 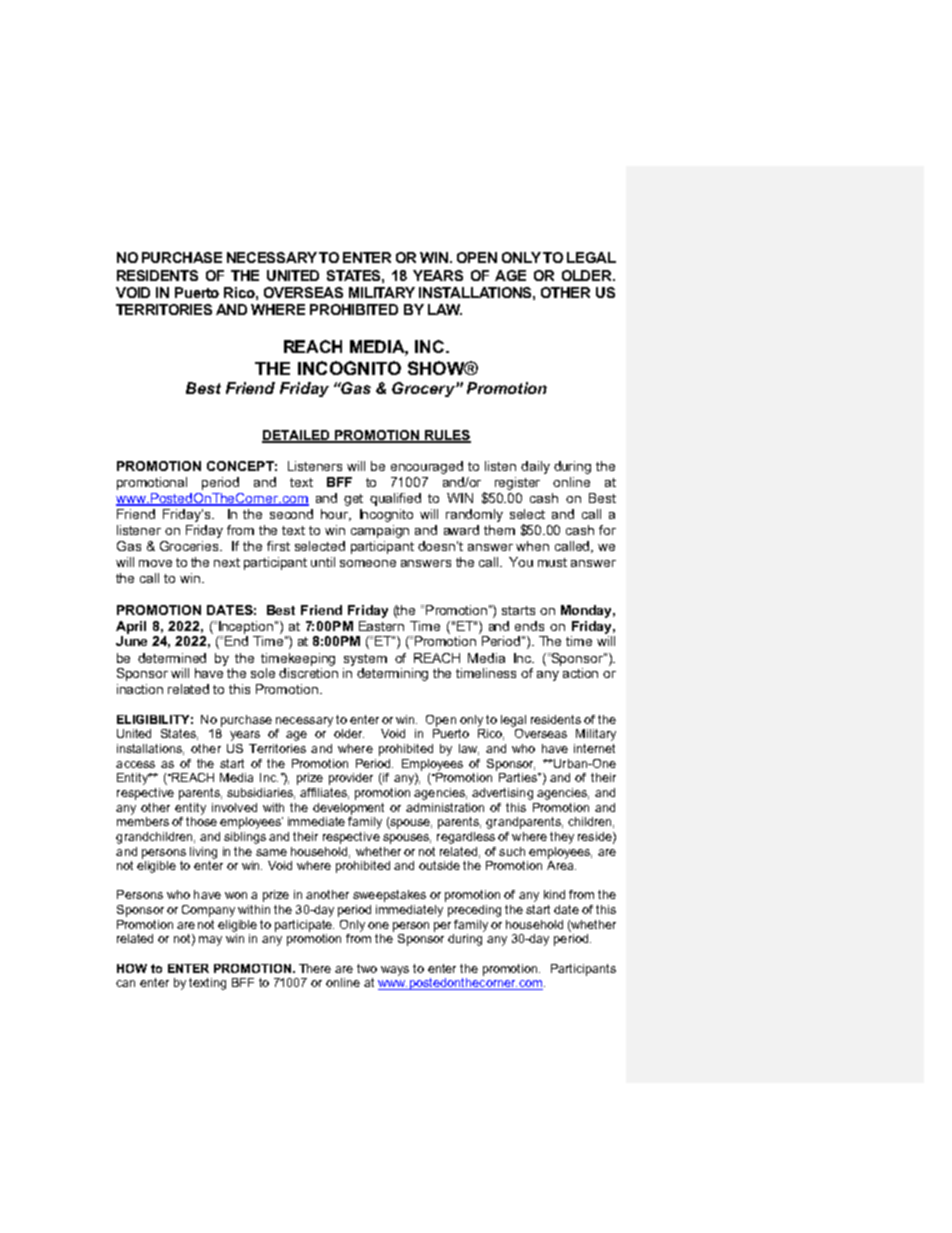 What do you see at coordinates (368, 563) in the screenshot?
I see `someone` at bounding box center [368, 563].
